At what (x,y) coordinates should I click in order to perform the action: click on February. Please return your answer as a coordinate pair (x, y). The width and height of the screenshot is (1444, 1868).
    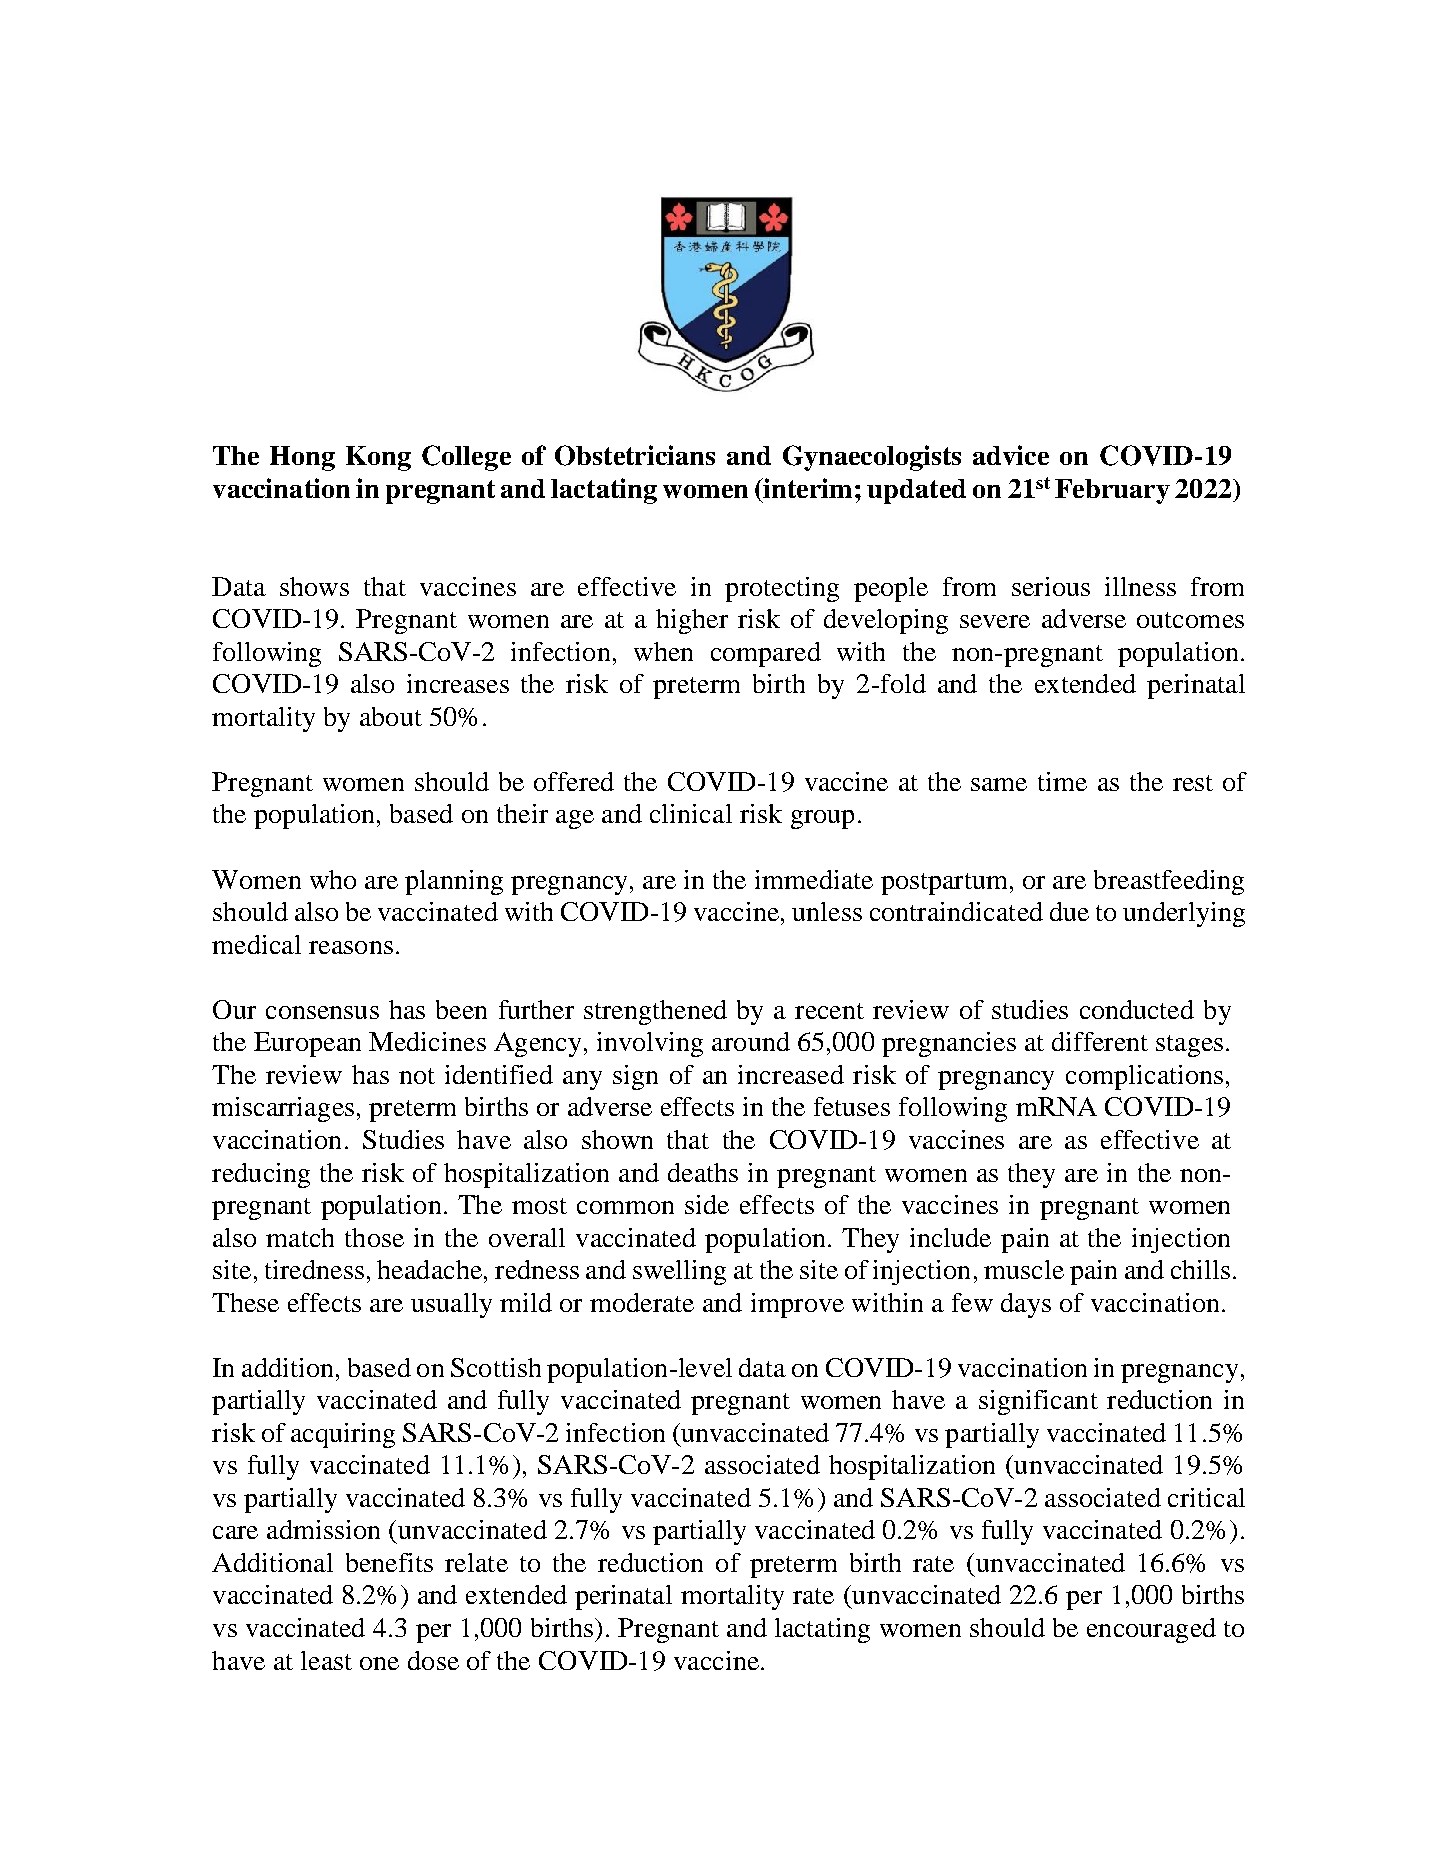
    Looking at the image, I should click on (1112, 491).
